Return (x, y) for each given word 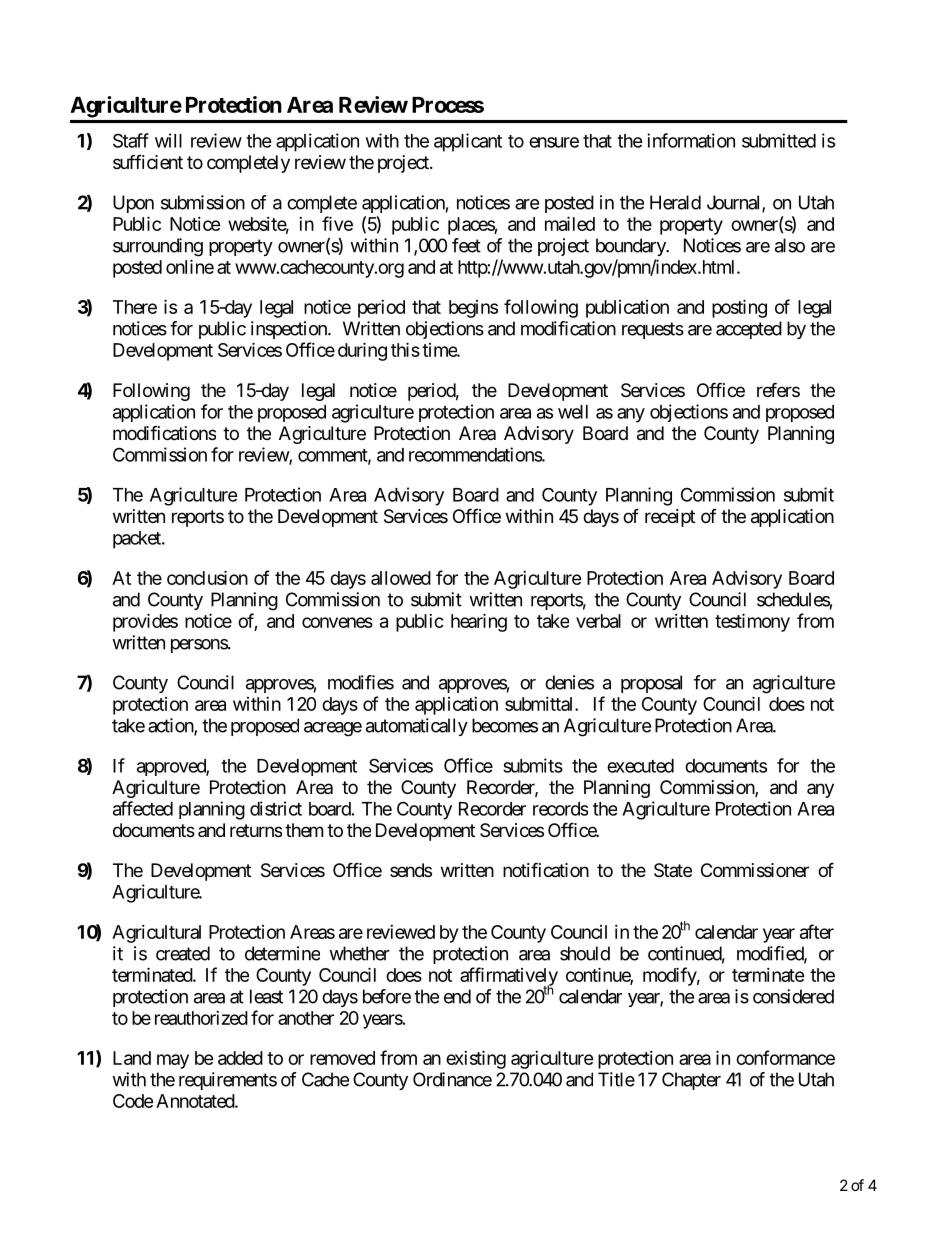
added (240, 1058)
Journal (735, 203)
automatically (417, 727)
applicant (468, 142)
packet (138, 540)
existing (476, 1059)
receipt (670, 518)
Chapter (691, 1081)
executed (640, 766)
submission (203, 202)
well (573, 412)
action (171, 726)
